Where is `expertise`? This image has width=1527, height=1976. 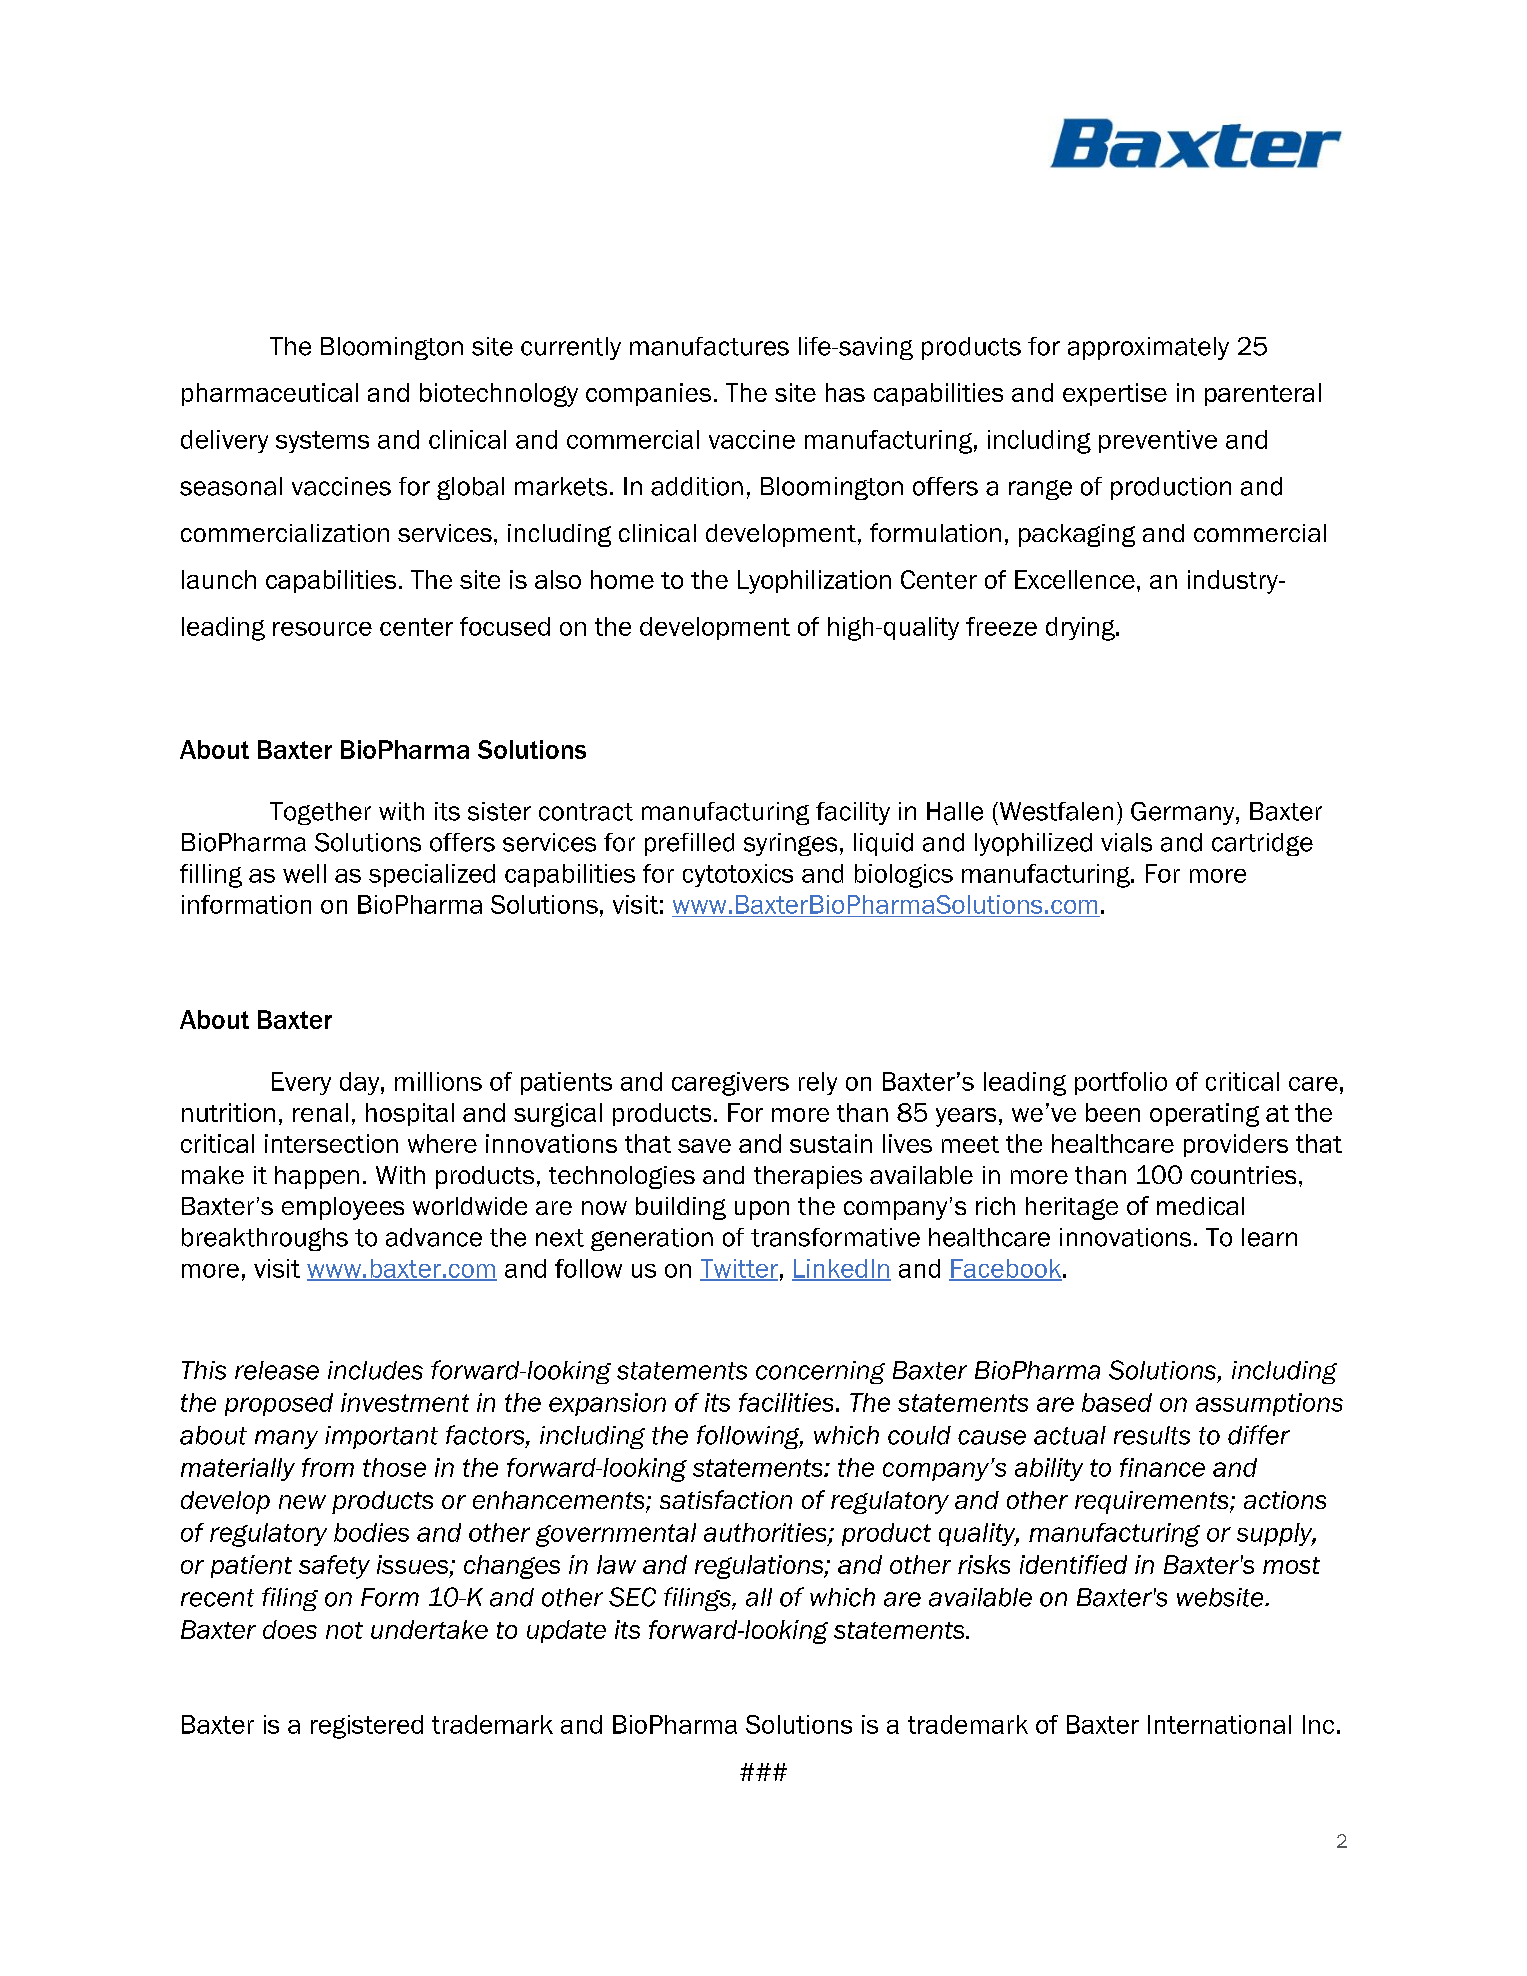
expertise is located at coordinates (1115, 394).
